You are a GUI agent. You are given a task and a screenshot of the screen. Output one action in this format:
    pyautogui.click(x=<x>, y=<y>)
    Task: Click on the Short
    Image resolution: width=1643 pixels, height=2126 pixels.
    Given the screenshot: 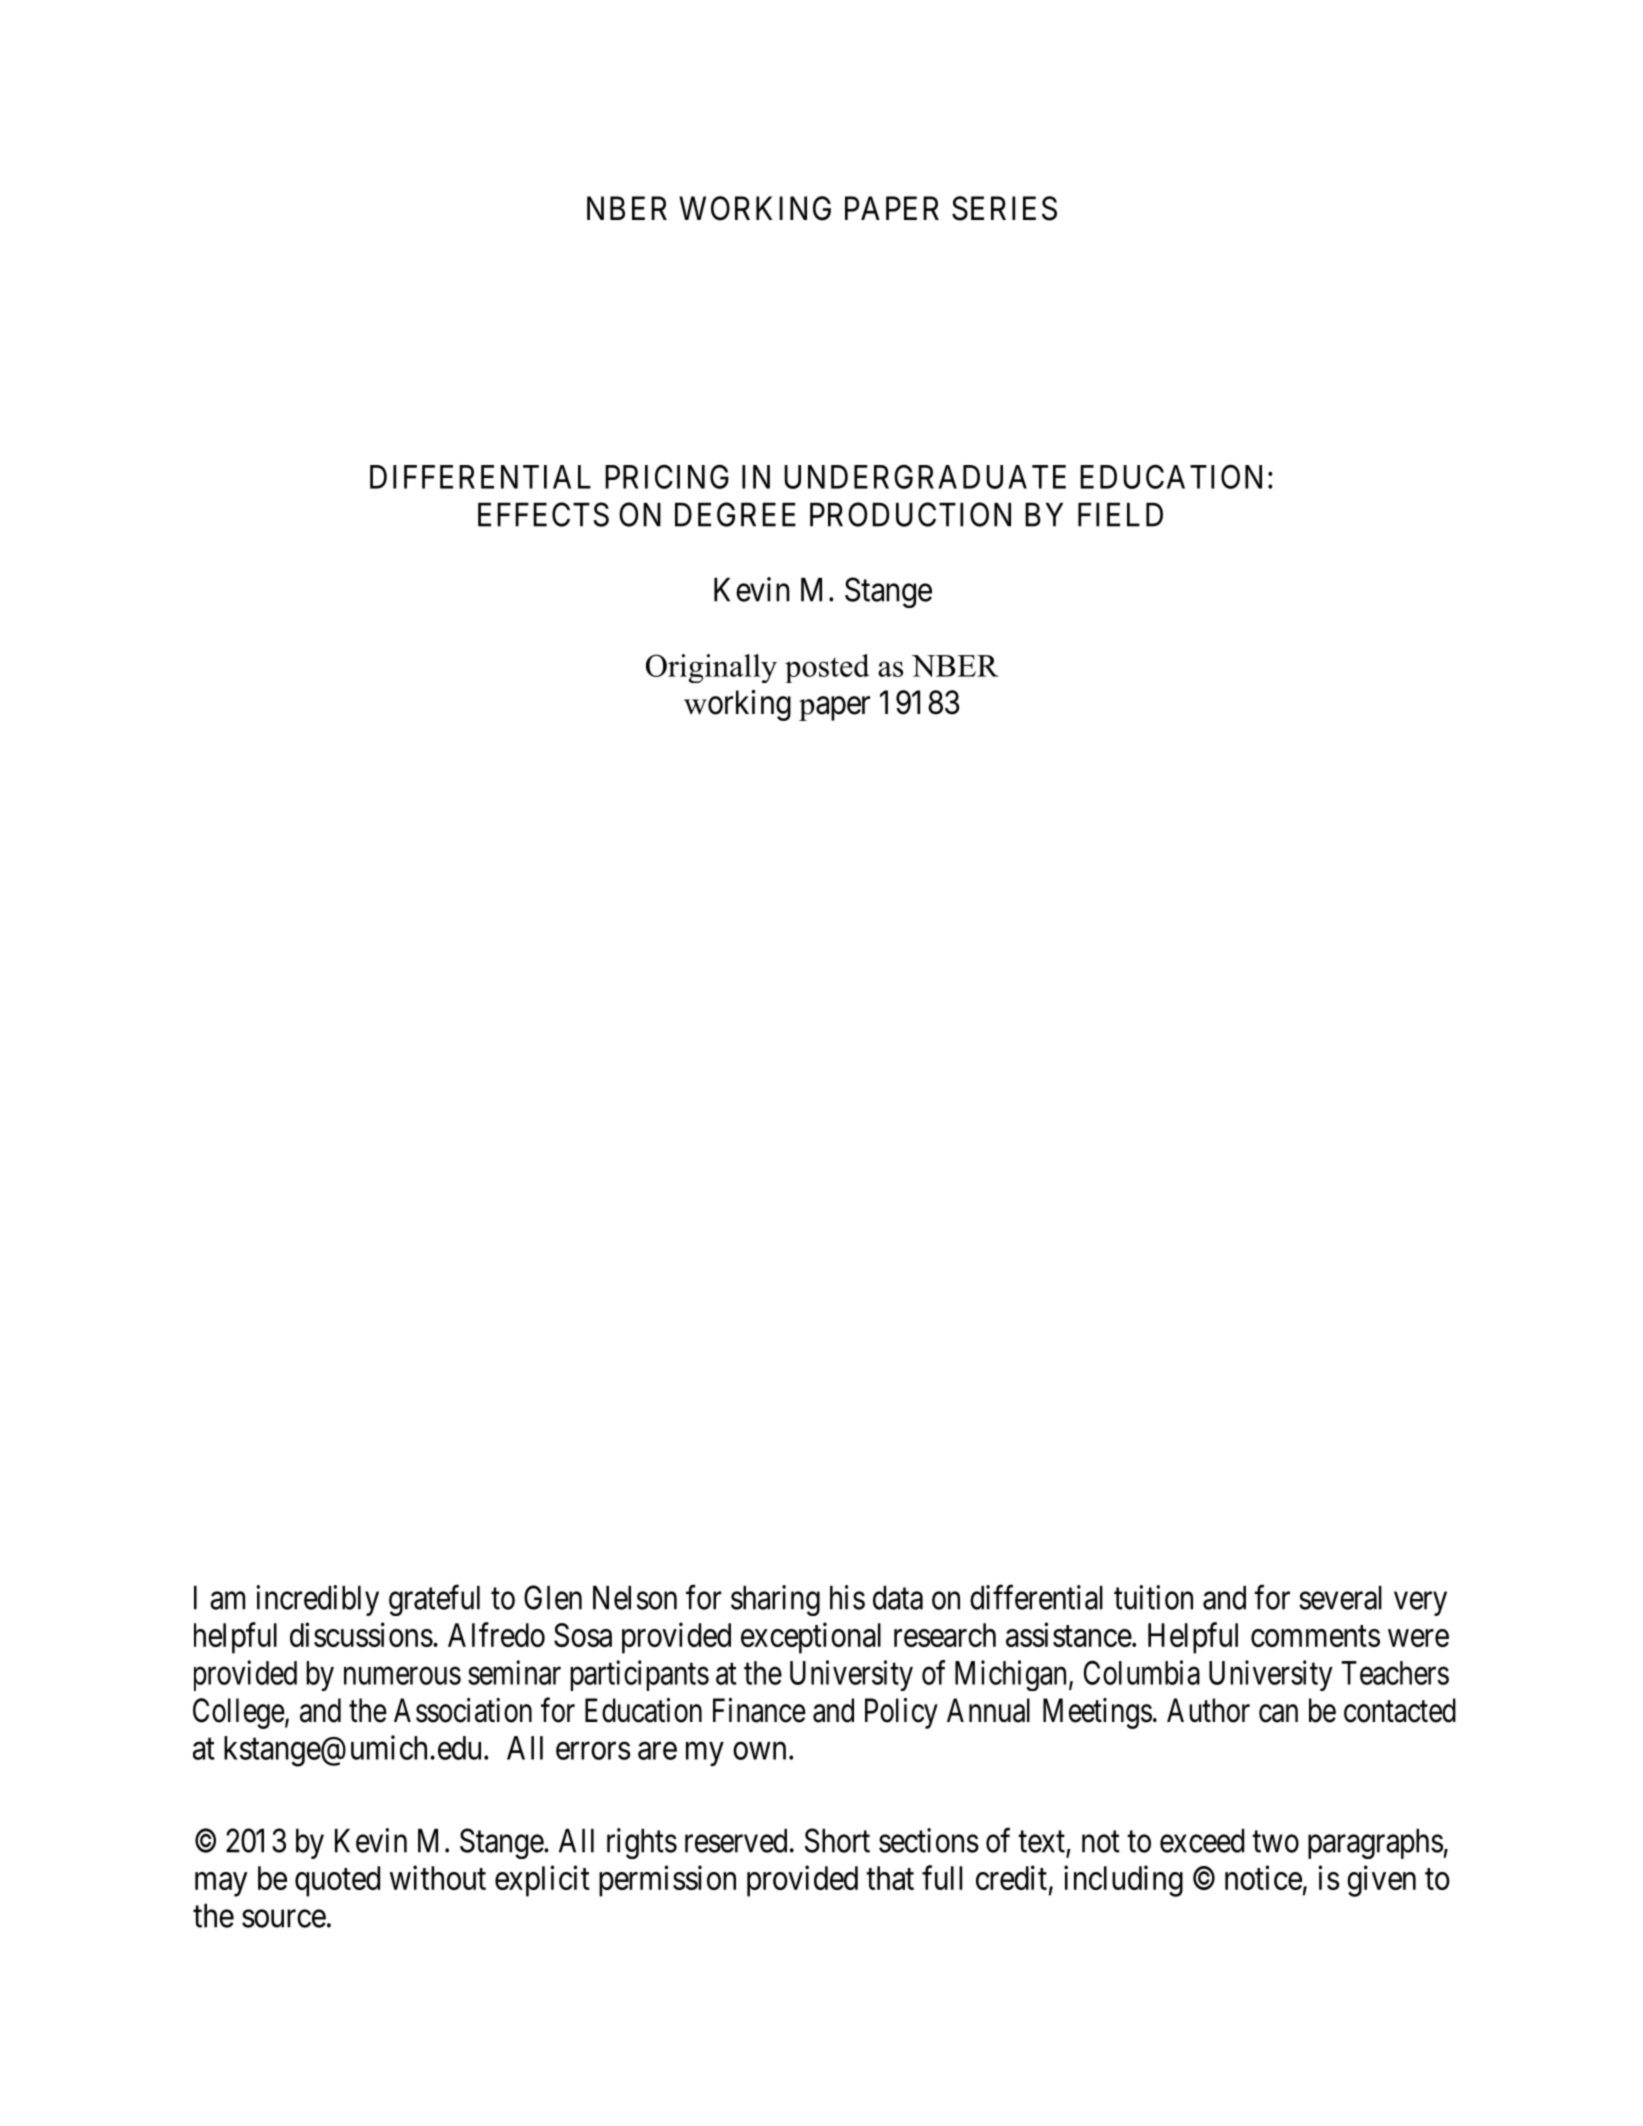 What is the action you would take?
    pyautogui.click(x=837, y=1840)
